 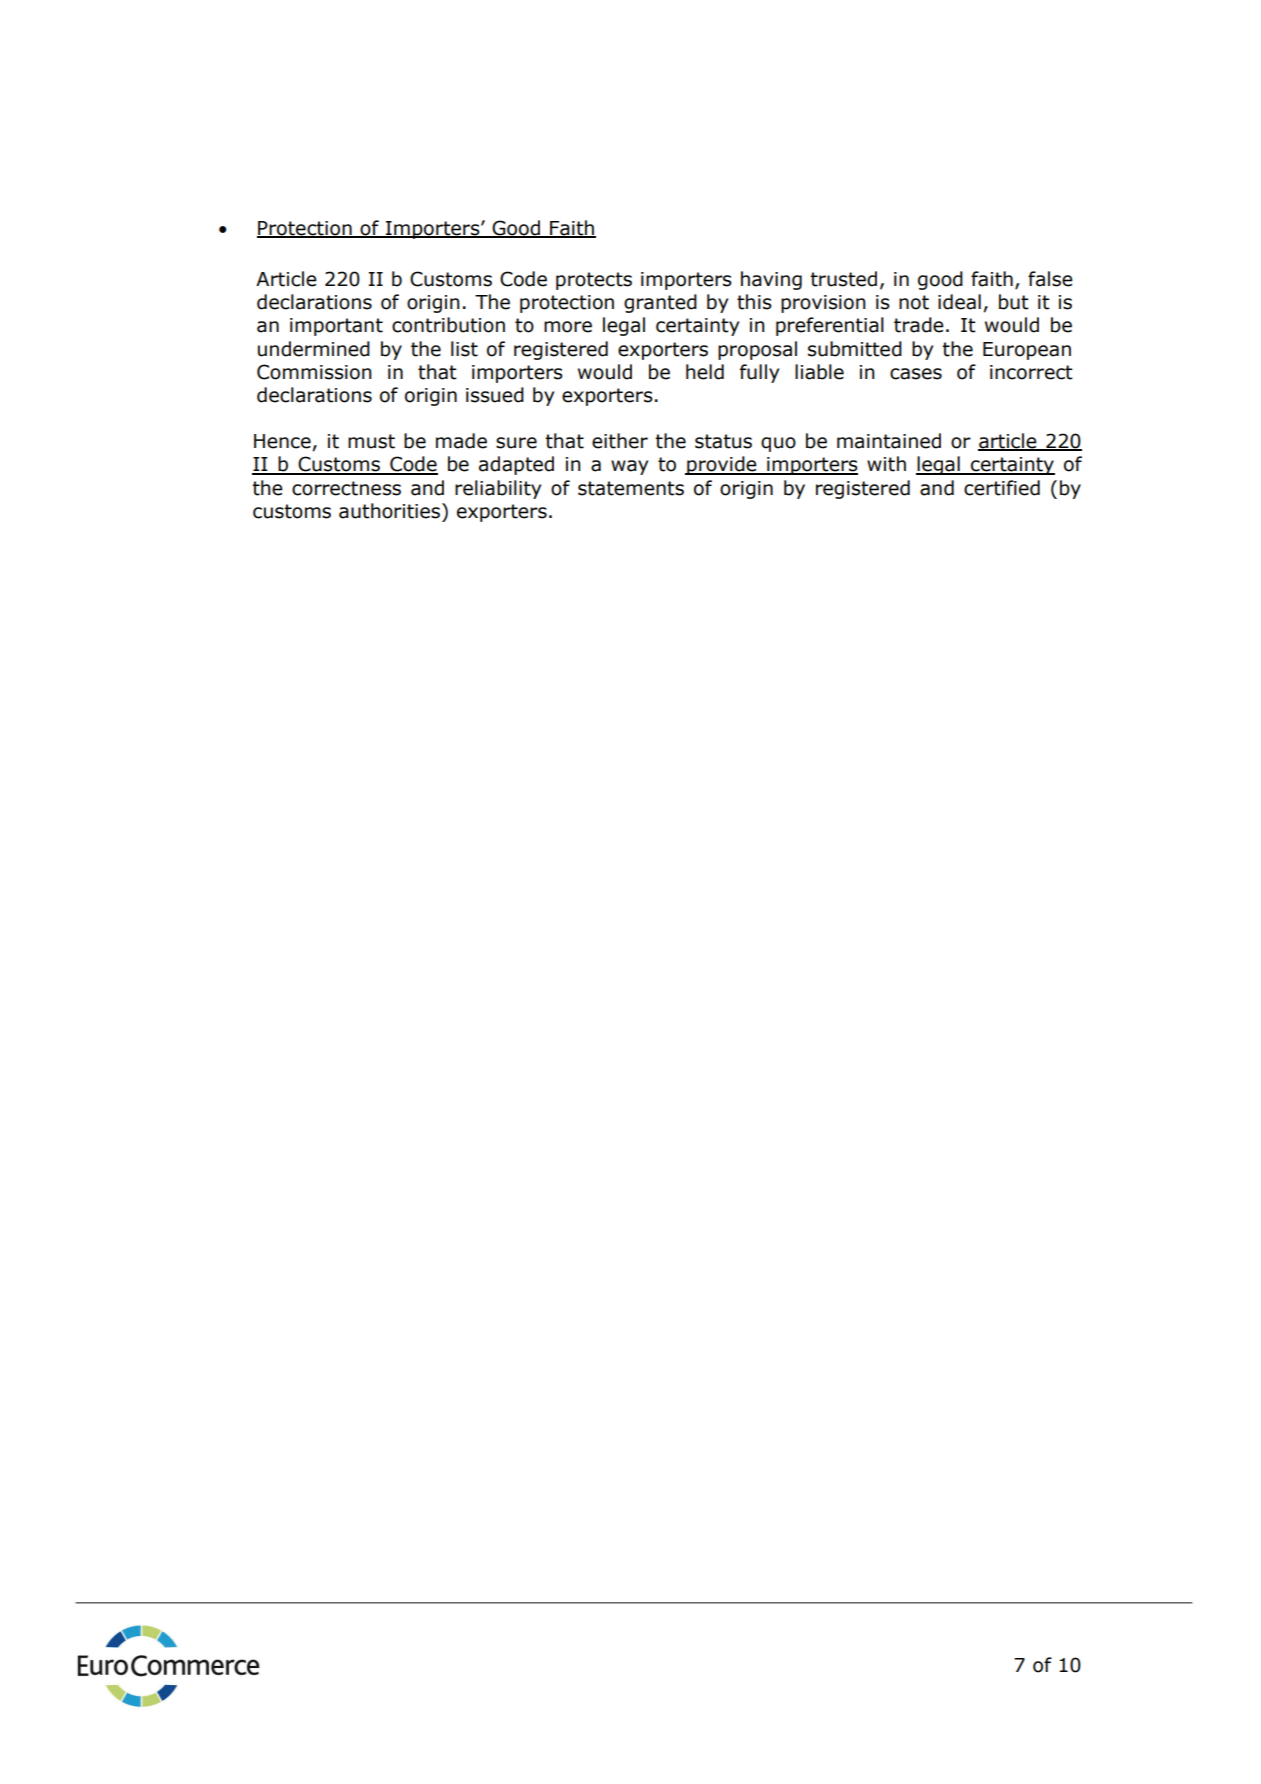 What do you see at coordinates (620, 441) in the image?
I see `either` at bounding box center [620, 441].
